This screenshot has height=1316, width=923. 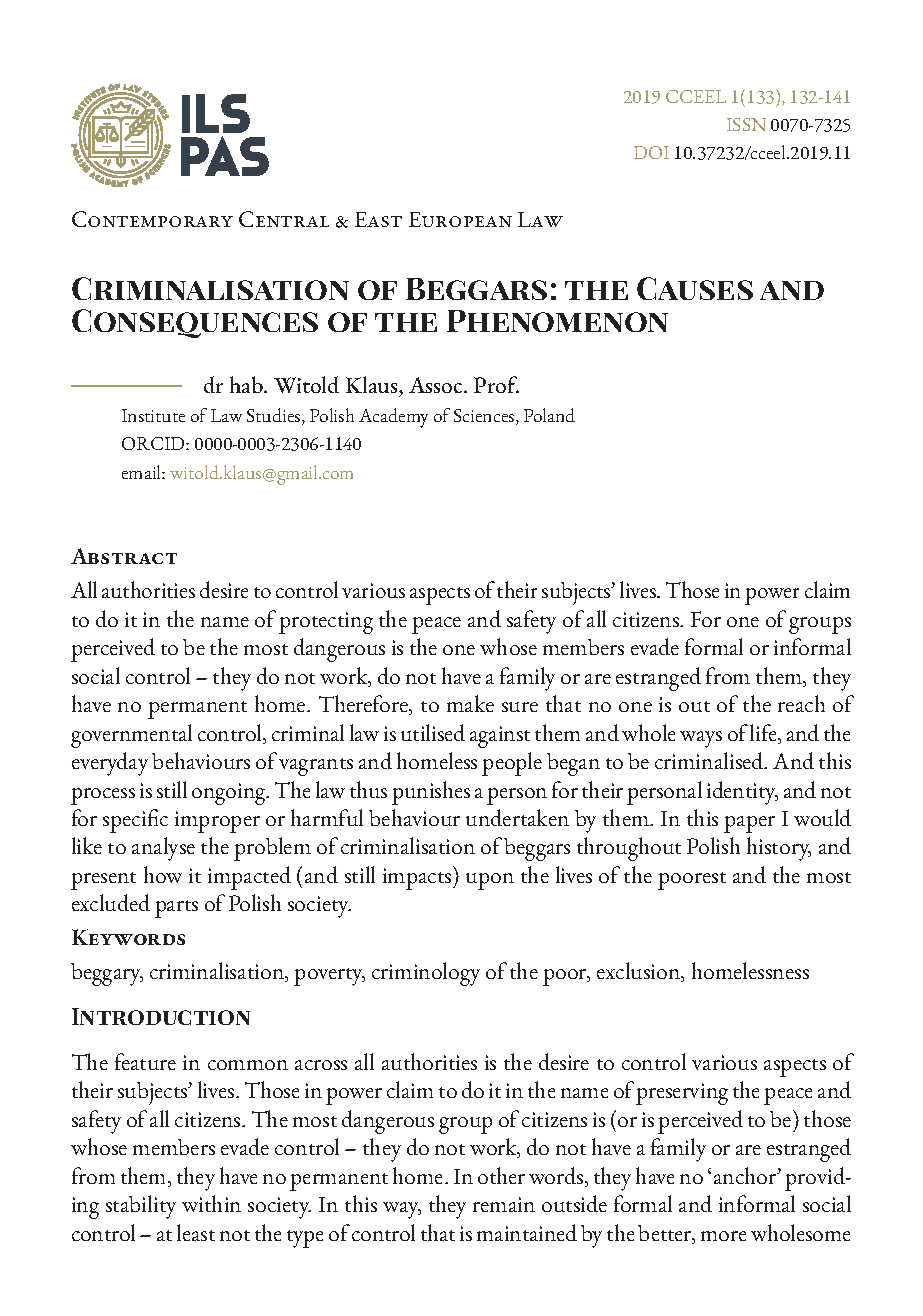 What do you see at coordinates (470, 703) in the screenshot?
I see `make` at bounding box center [470, 703].
